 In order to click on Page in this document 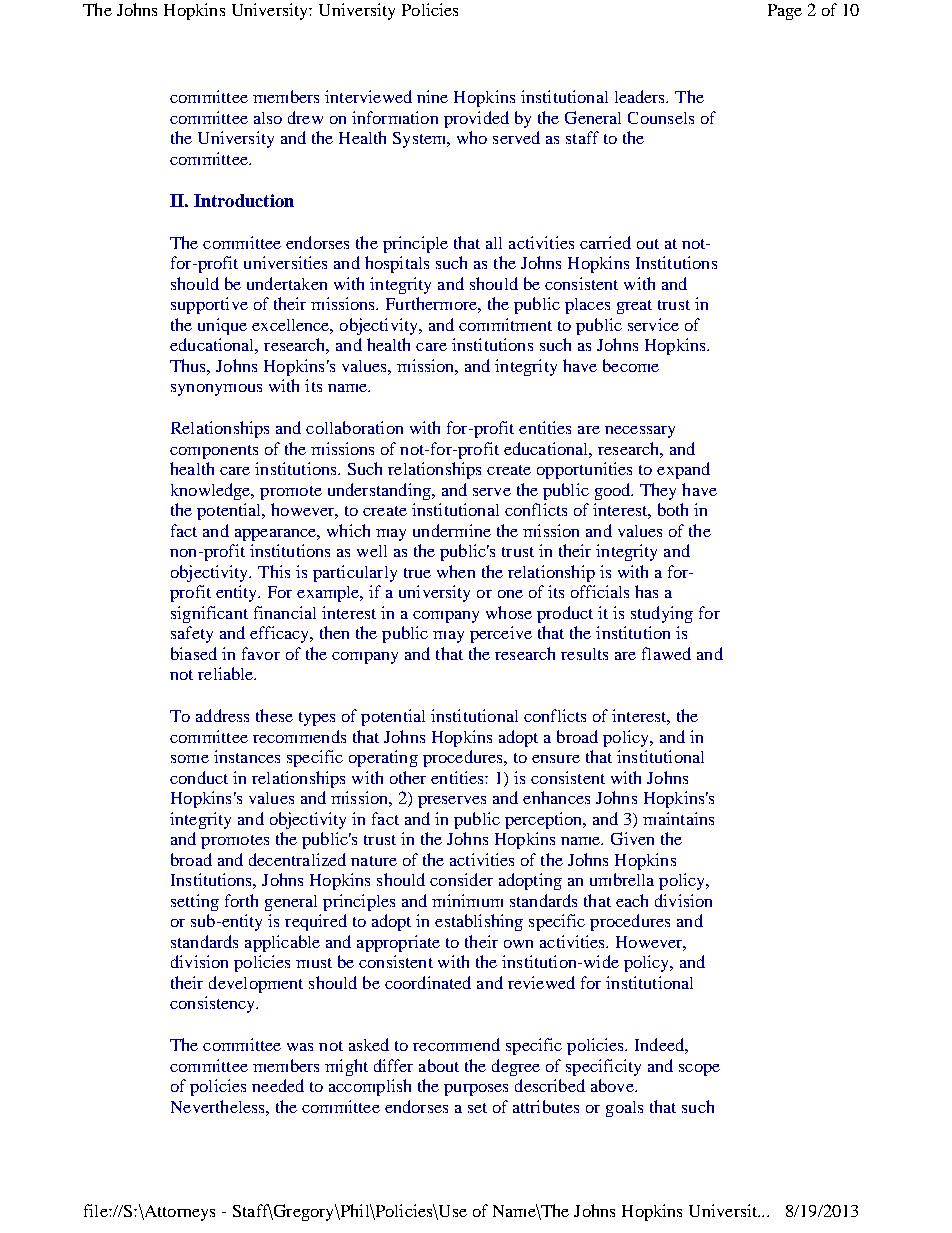, I will do `click(785, 12)`.
